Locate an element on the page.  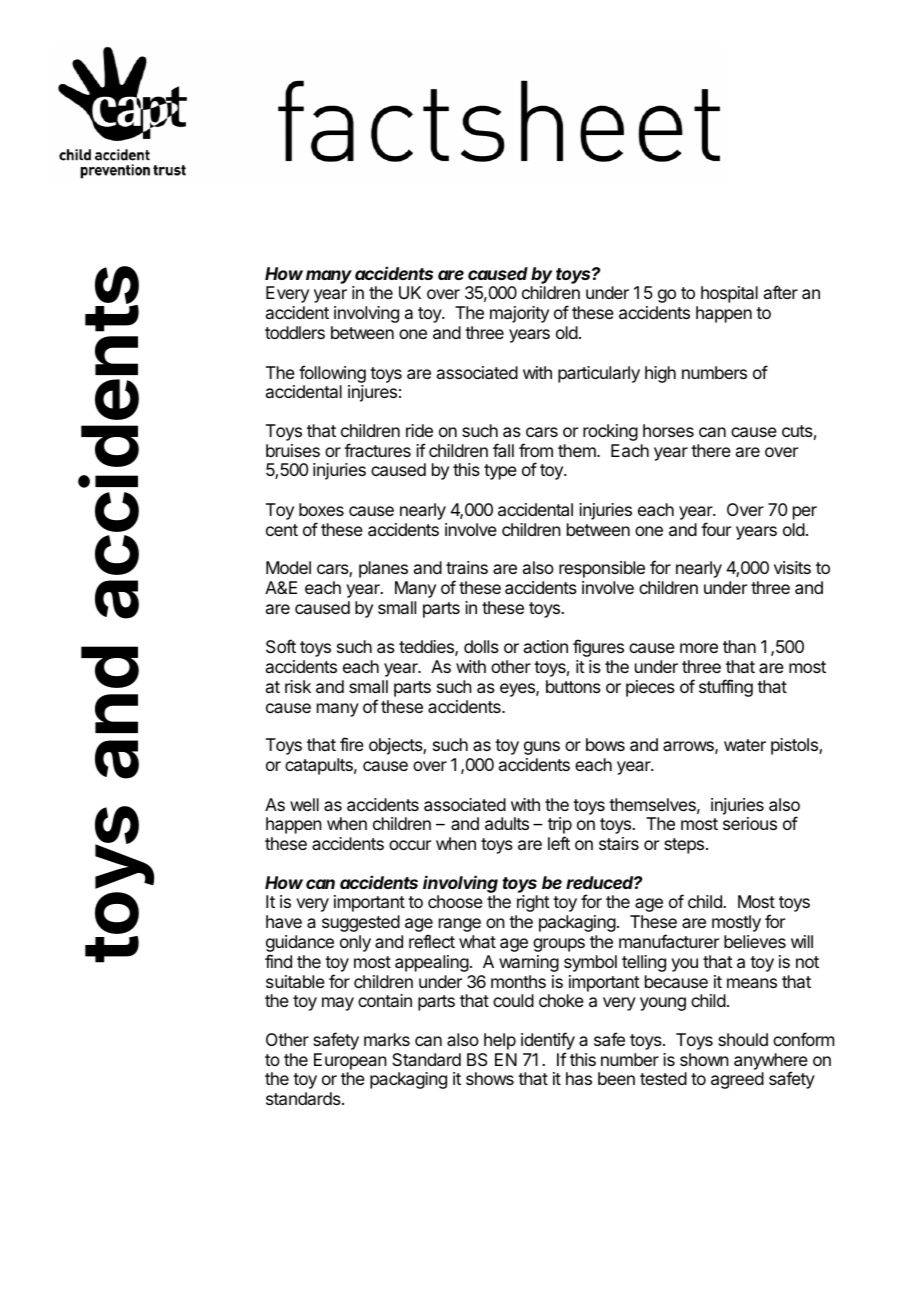
responsible is located at coordinates (602, 569).
